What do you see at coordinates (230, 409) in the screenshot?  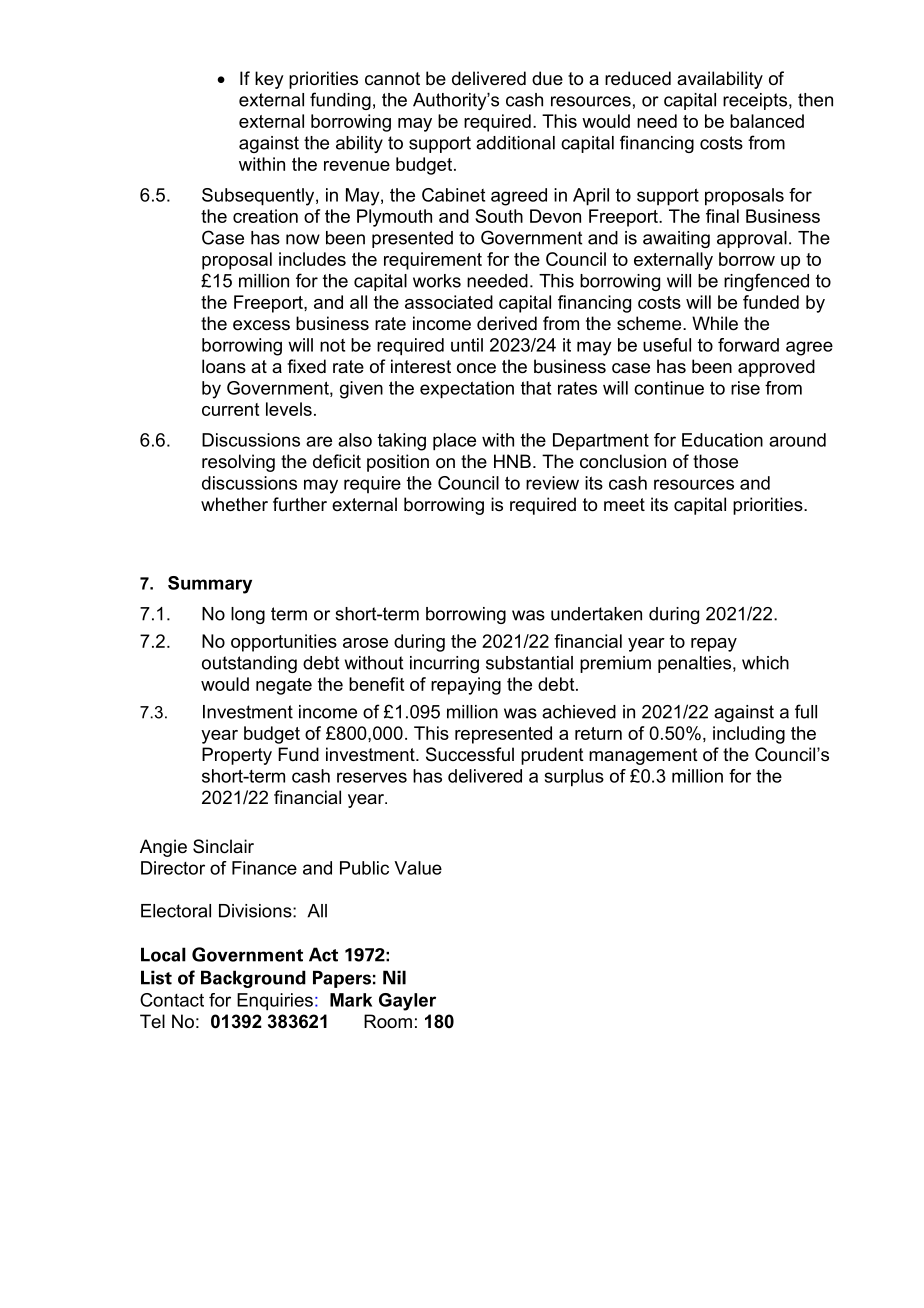 I see `current` at bounding box center [230, 409].
